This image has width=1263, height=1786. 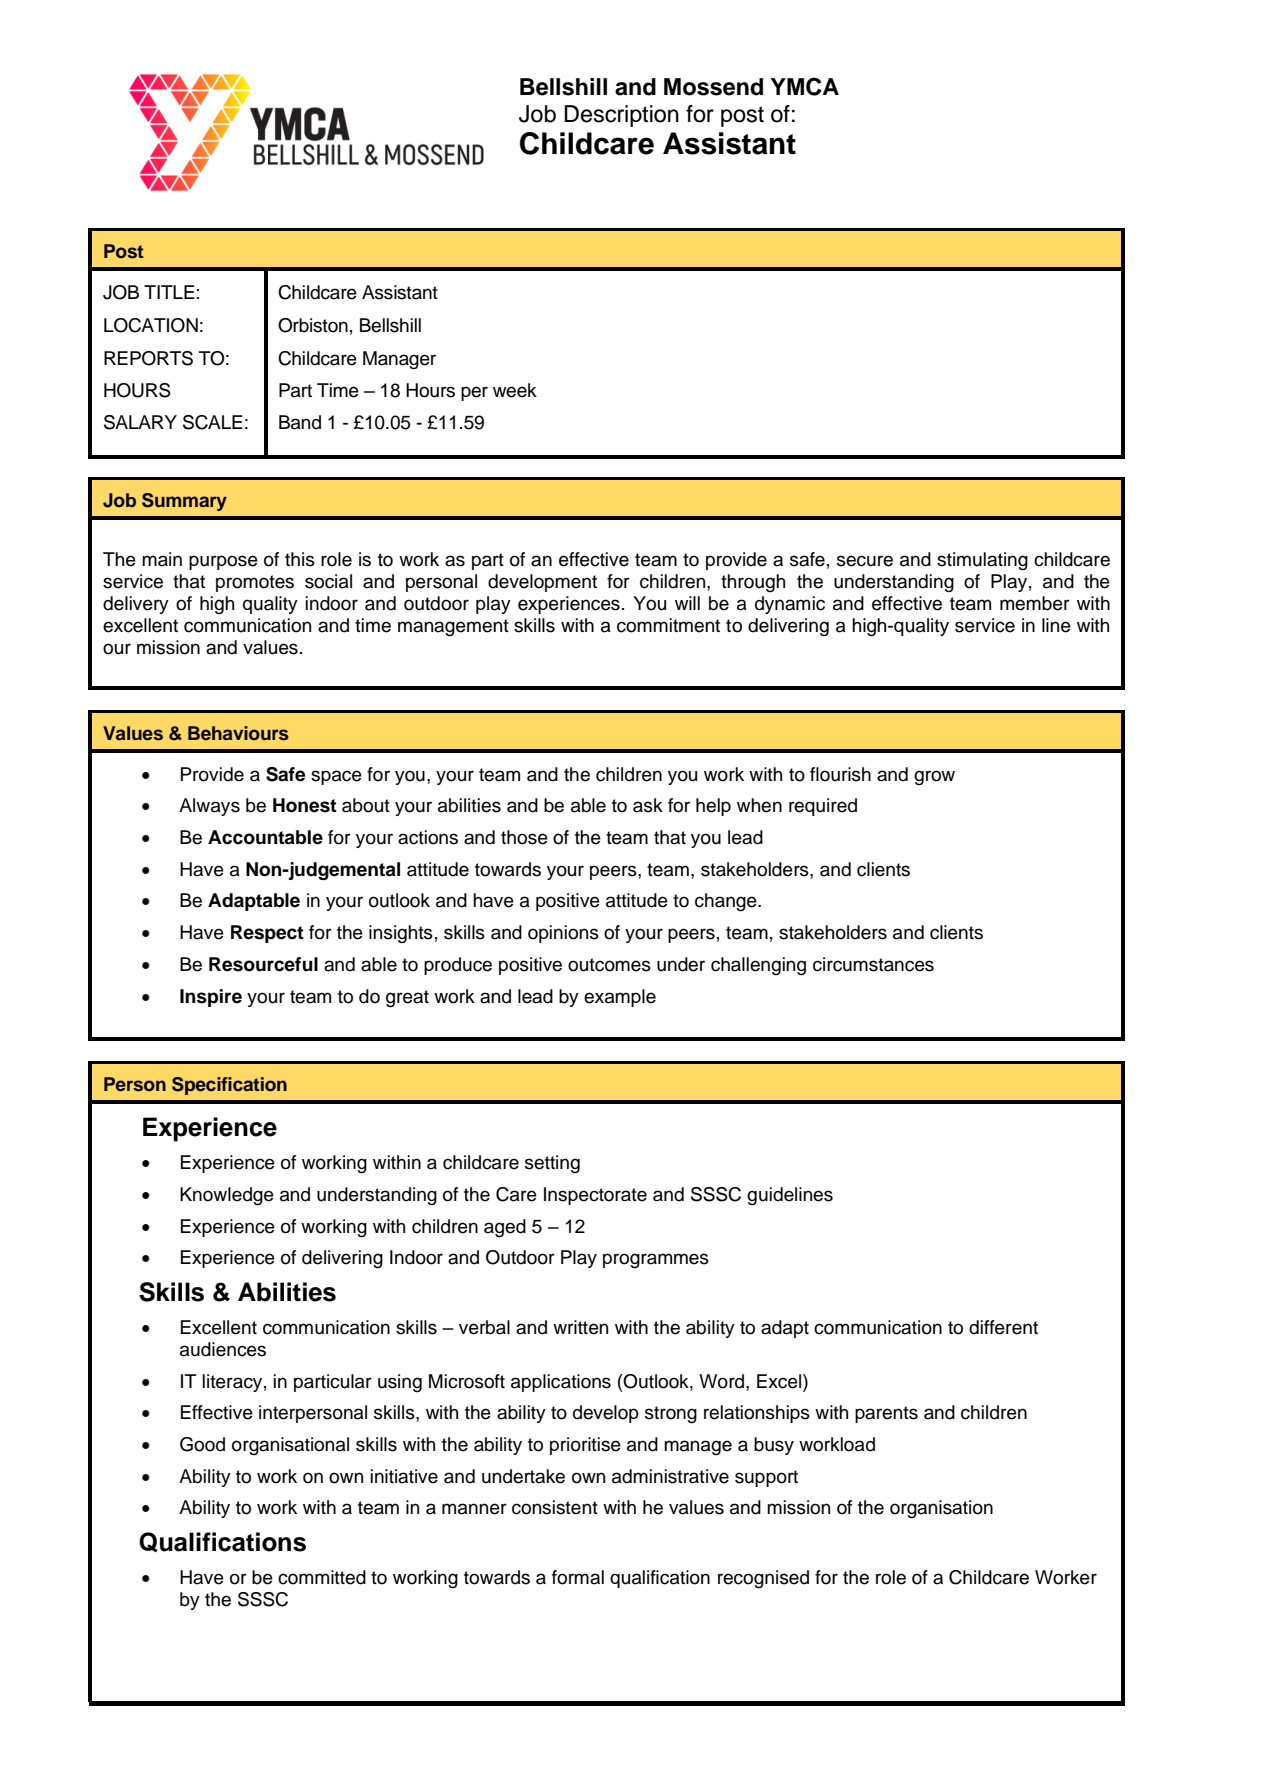 I want to click on consistent, so click(x=555, y=1507).
